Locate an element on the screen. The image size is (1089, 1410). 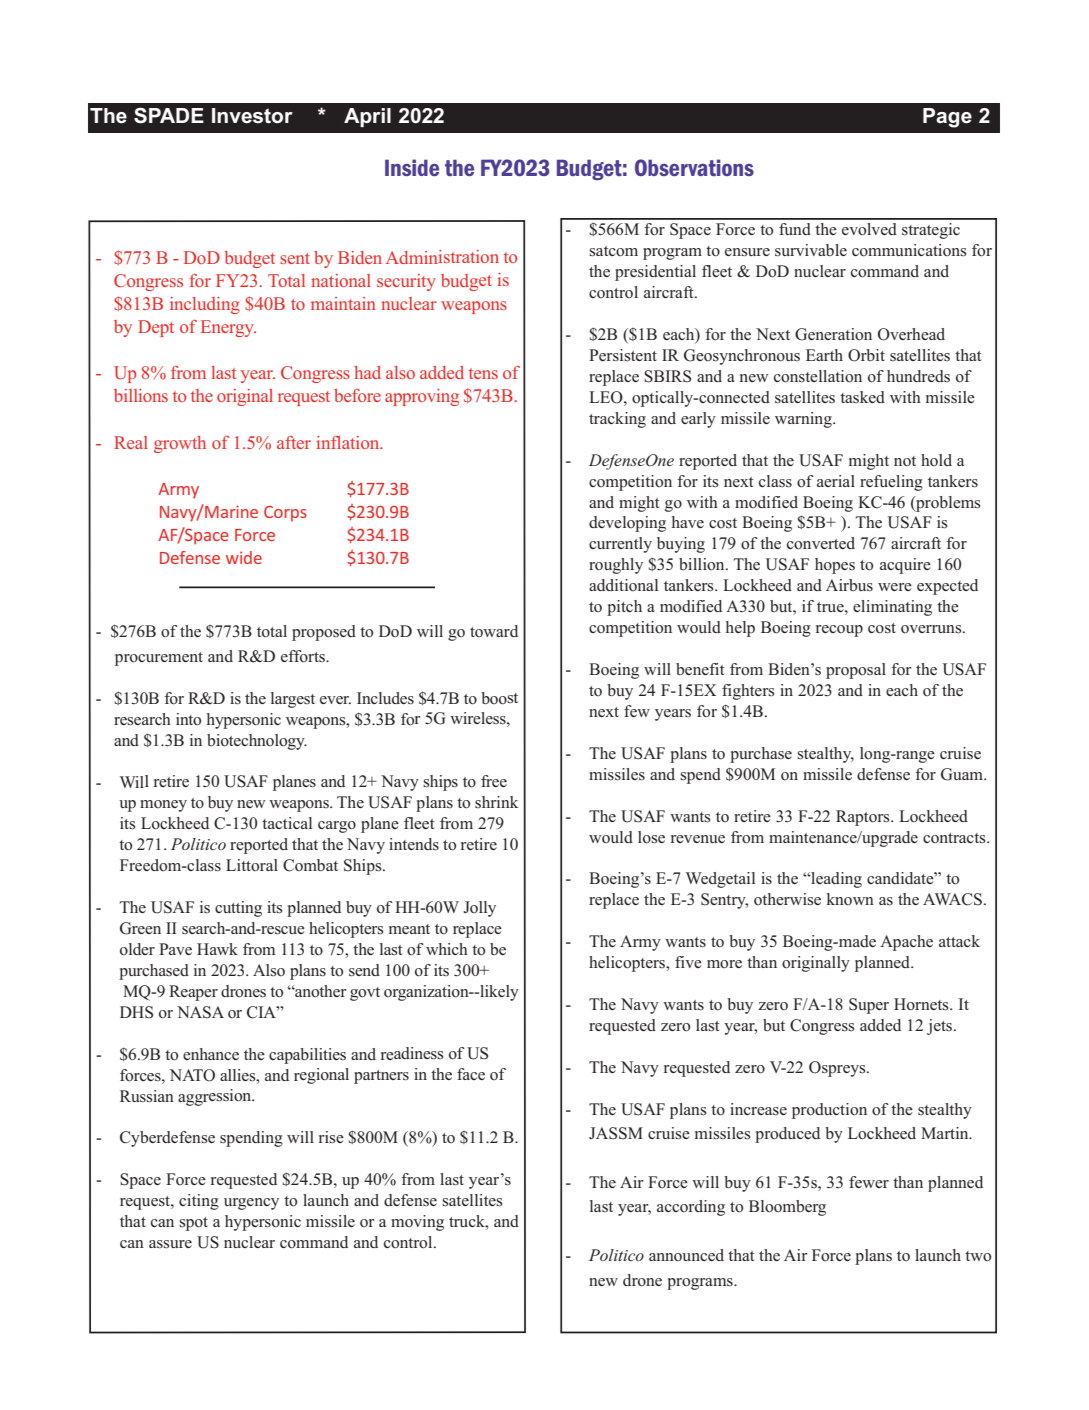
largest is located at coordinates (293, 700).
